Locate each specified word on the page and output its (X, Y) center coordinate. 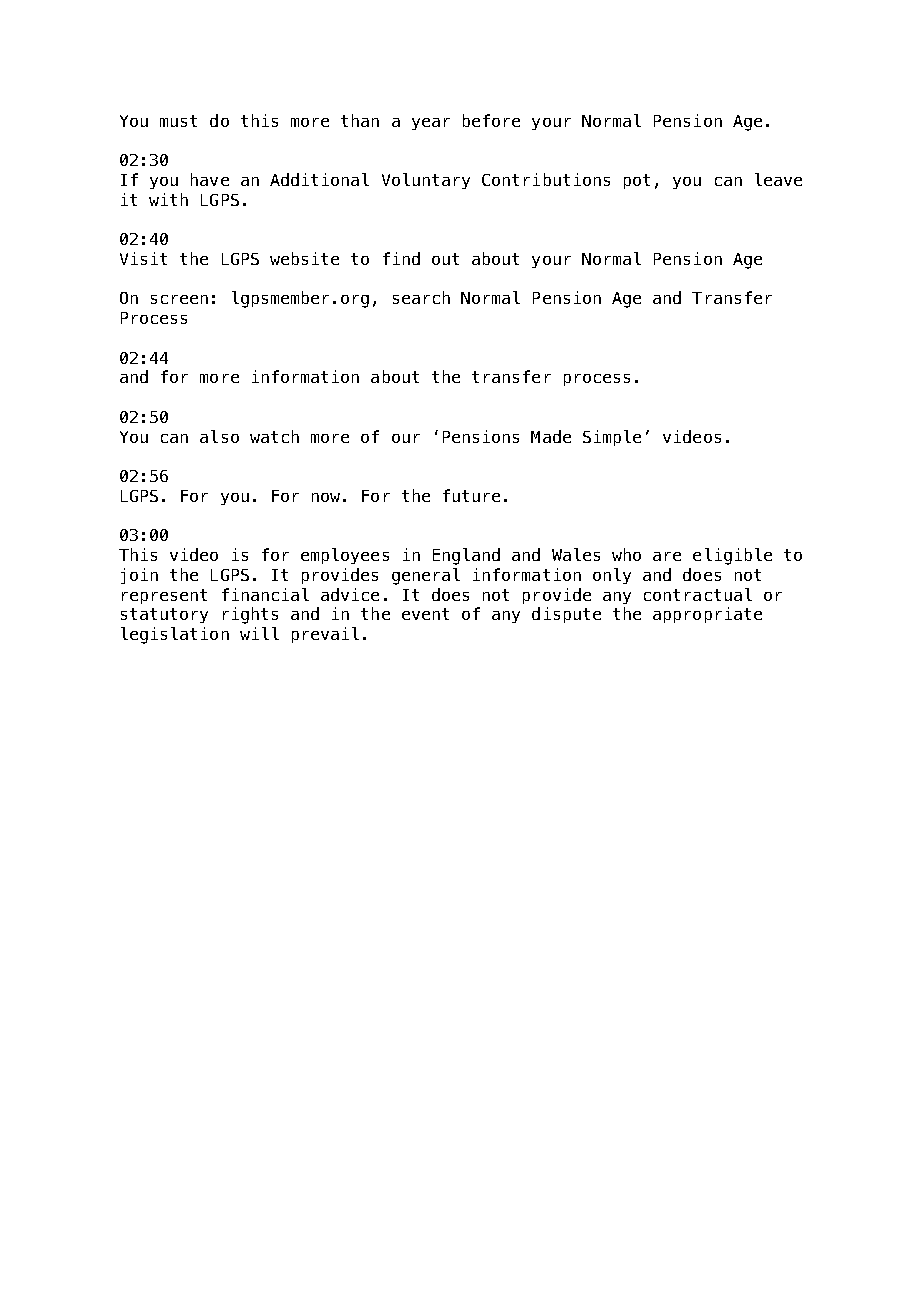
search (421, 297)
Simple (612, 438)
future (471, 495)
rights (250, 615)
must (178, 121)
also (219, 436)
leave (778, 179)
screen (179, 299)
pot (637, 181)
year (431, 124)
